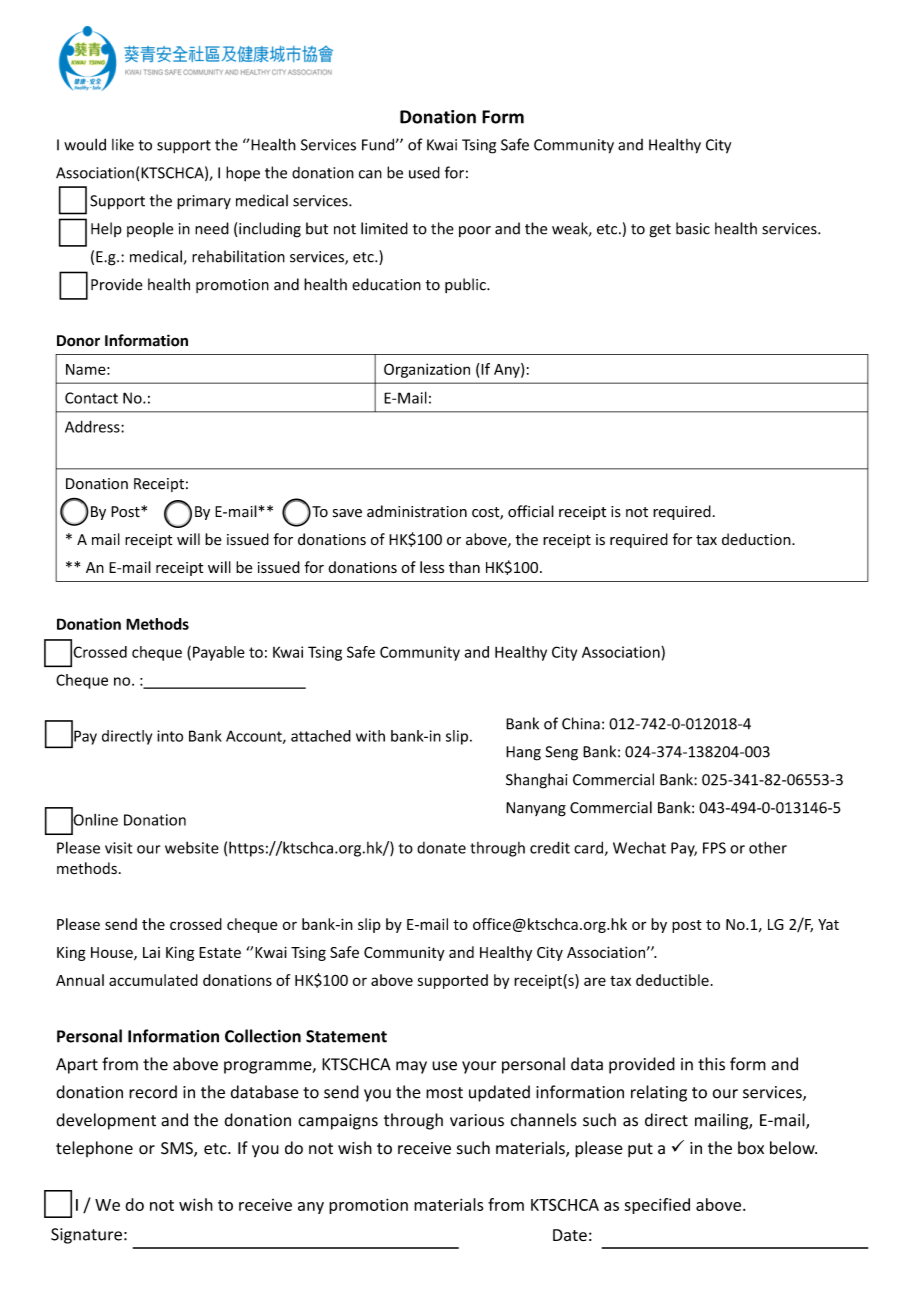 The height and width of the screenshot is (1308, 924). Describe the element at coordinates (427, 370) in the screenshot. I see `Organization` at that location.
